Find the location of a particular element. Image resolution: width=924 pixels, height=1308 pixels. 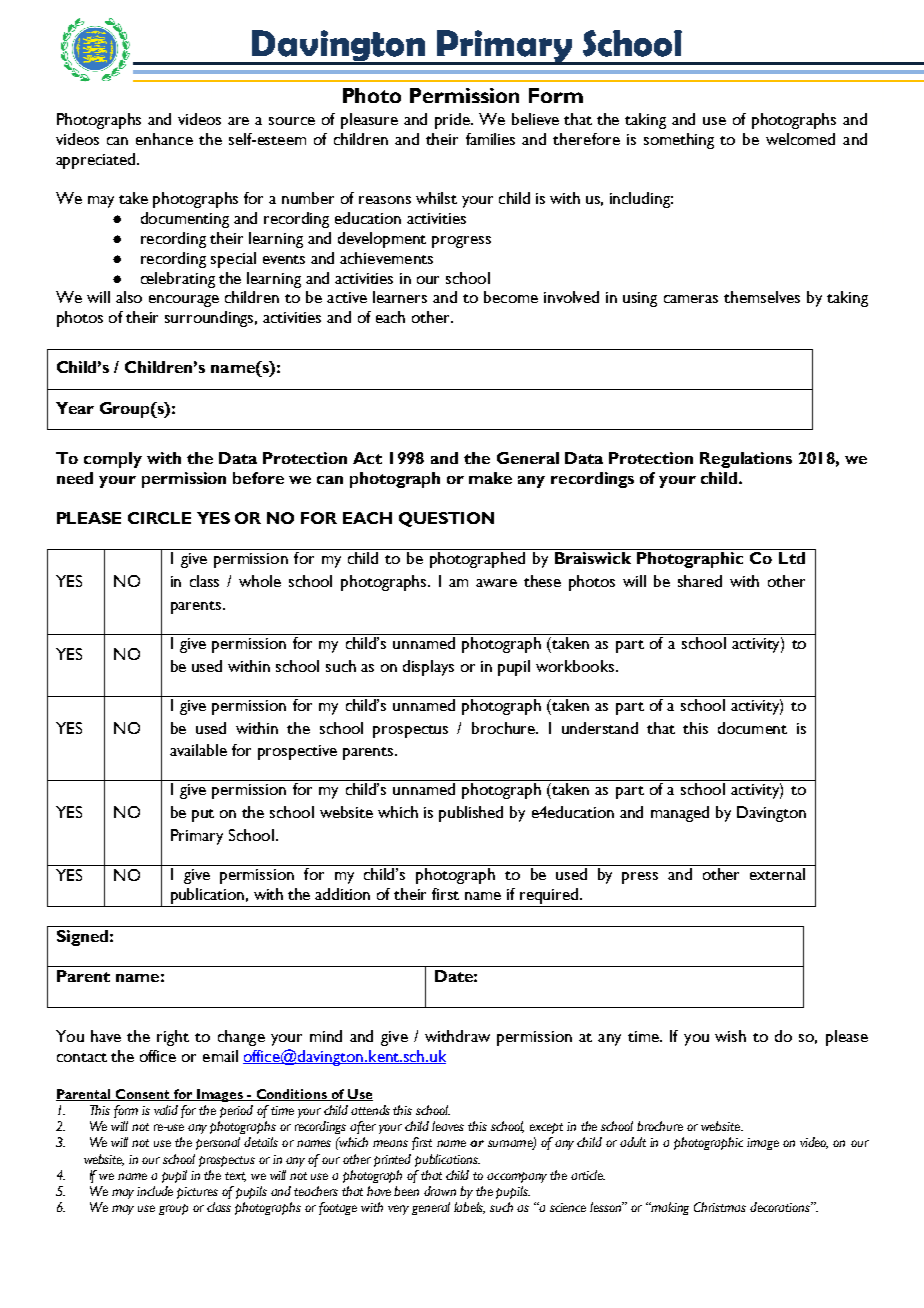

include is located at coordinates (155, 1191).
